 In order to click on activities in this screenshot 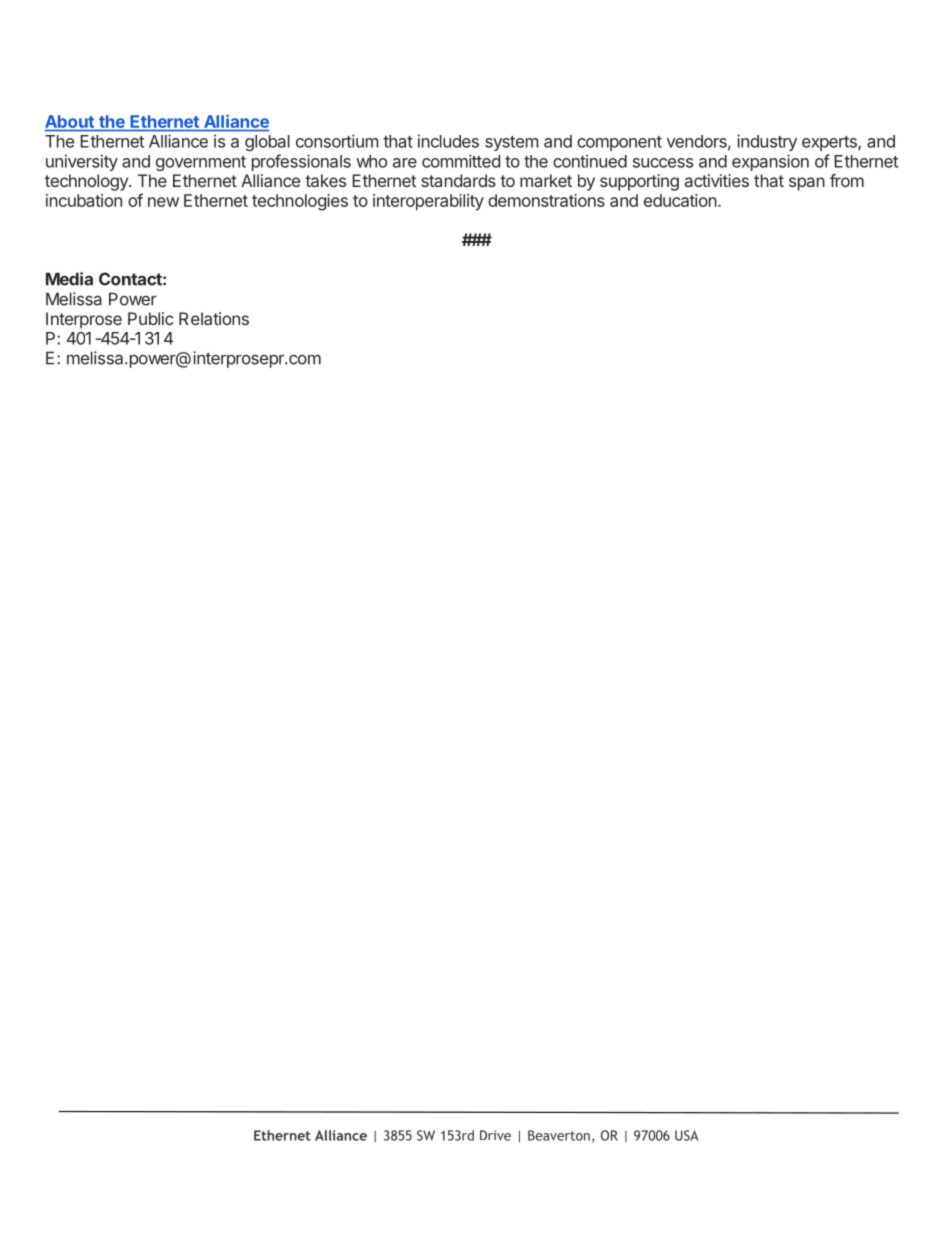, I will do `click(717, 180)`.
